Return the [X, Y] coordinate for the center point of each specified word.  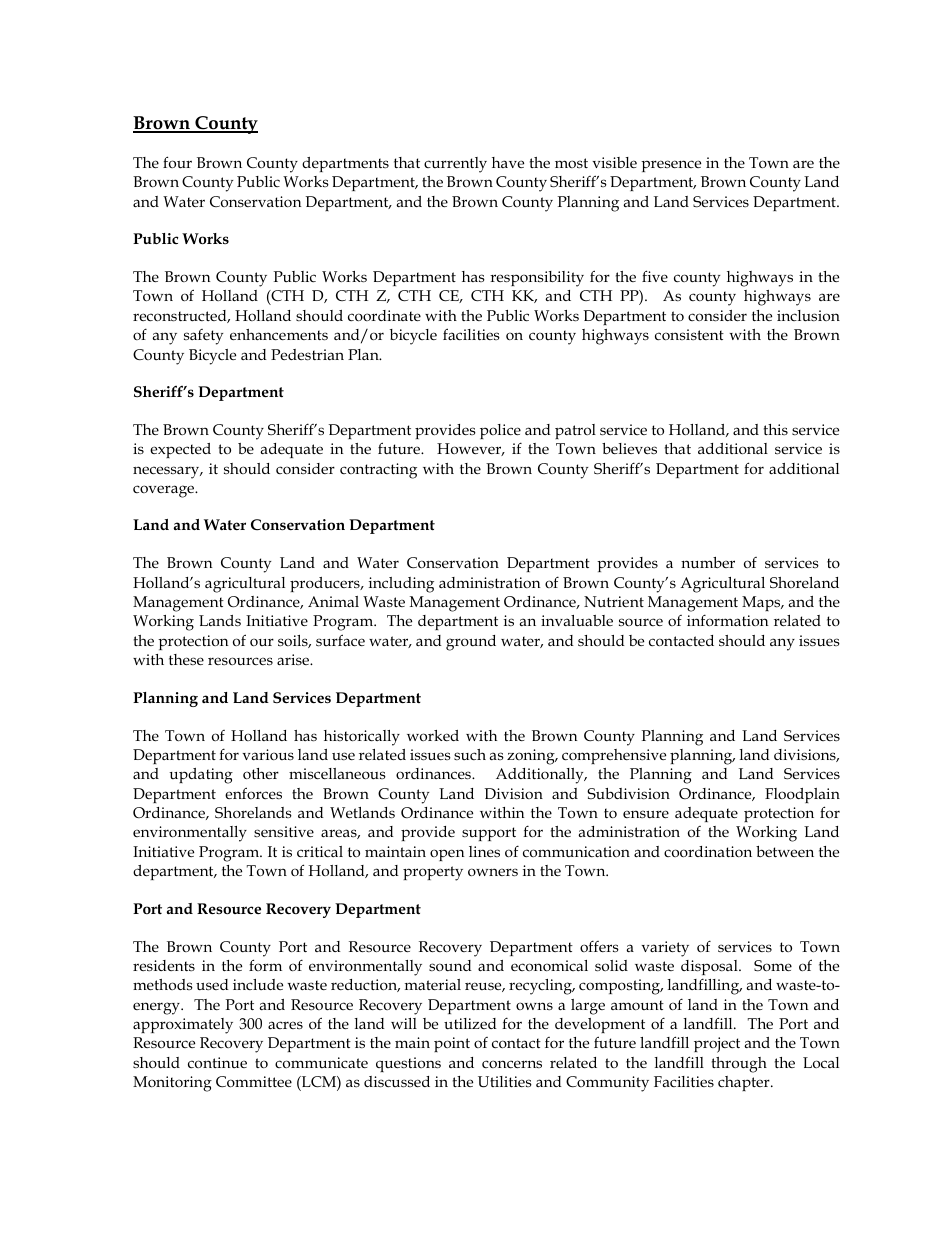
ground [471, 643]
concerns [512, 1064]
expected [180, 450]
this [776, 429]
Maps [762, 603]
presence [671, 166]
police [500, 431]
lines [484, 851]
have [508, 162]
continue [217, 1062]
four [177, 162]
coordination [708, 851]
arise [294, 659]
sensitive [284, 831]
